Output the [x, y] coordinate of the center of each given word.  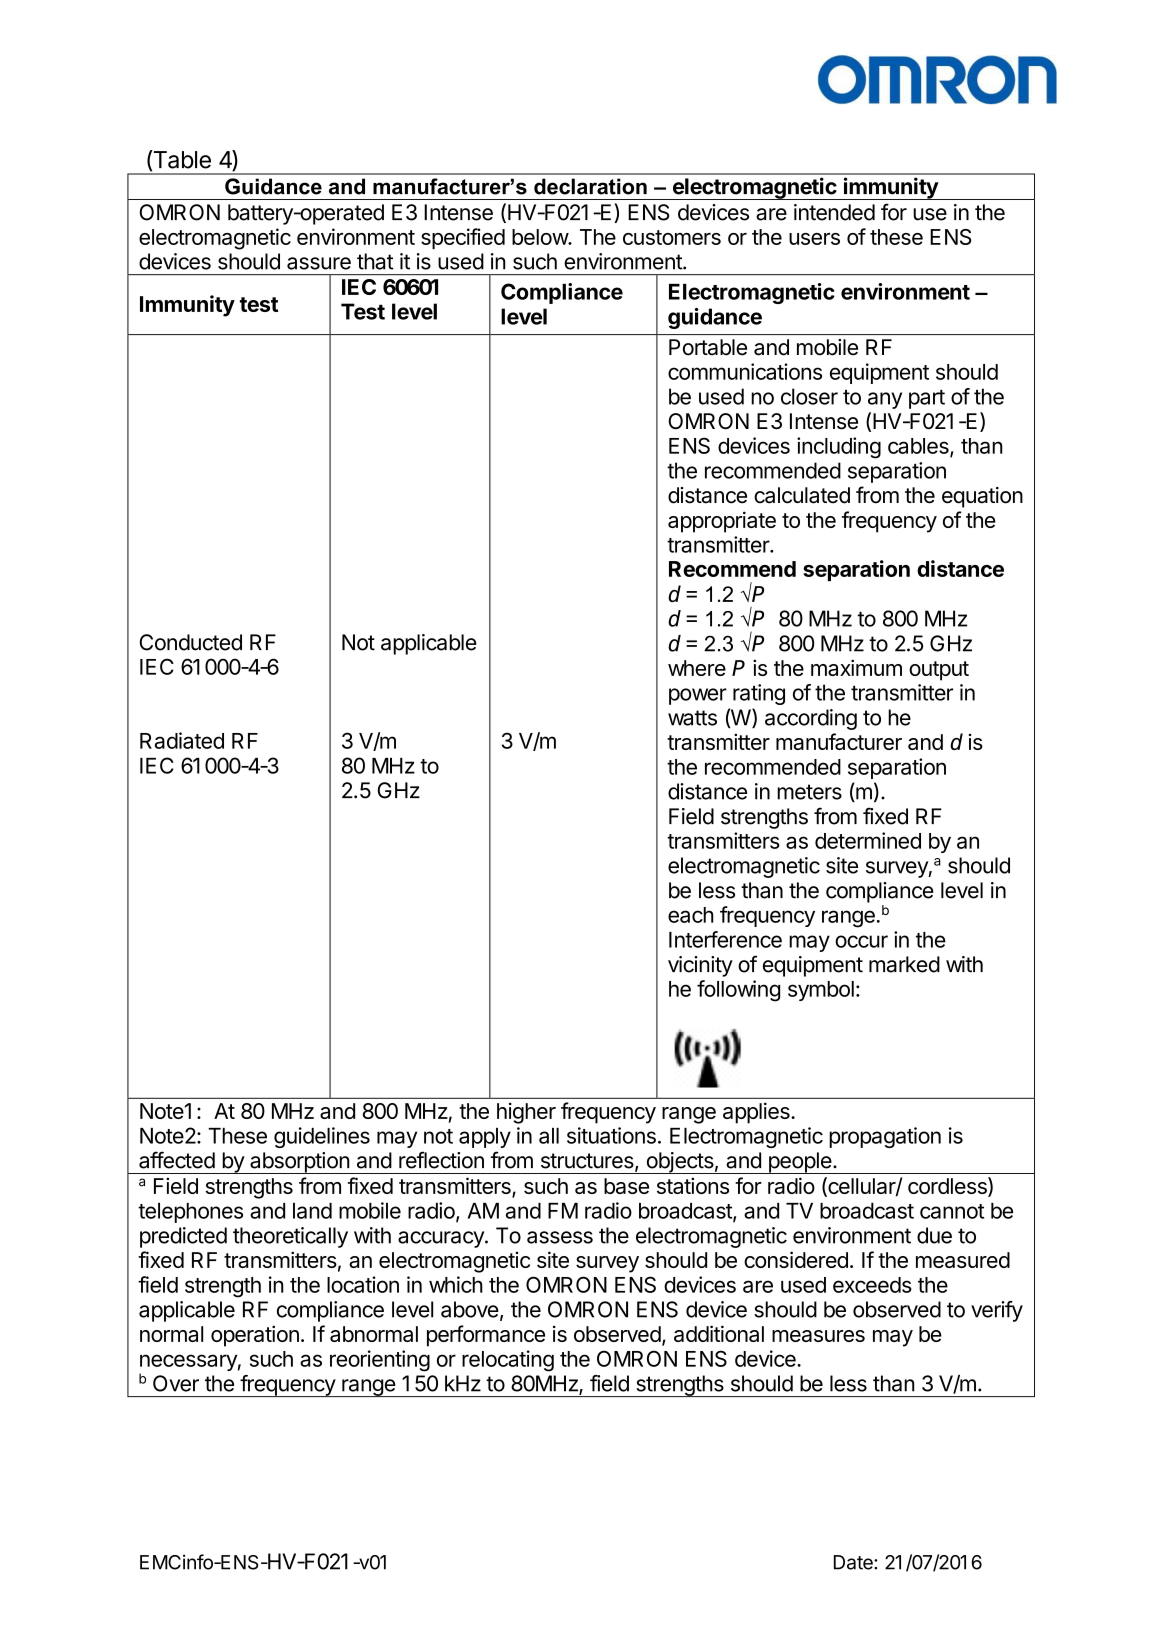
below [540, 237]
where [697, 668]
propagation [885, 1137]
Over [176, 1383]
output [939, 671]
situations [611, 1135]
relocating [508, 1361]
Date [854, 1562]
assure [319, 263]
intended [834, 212]
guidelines [322, 1137]
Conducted [190, 642]
